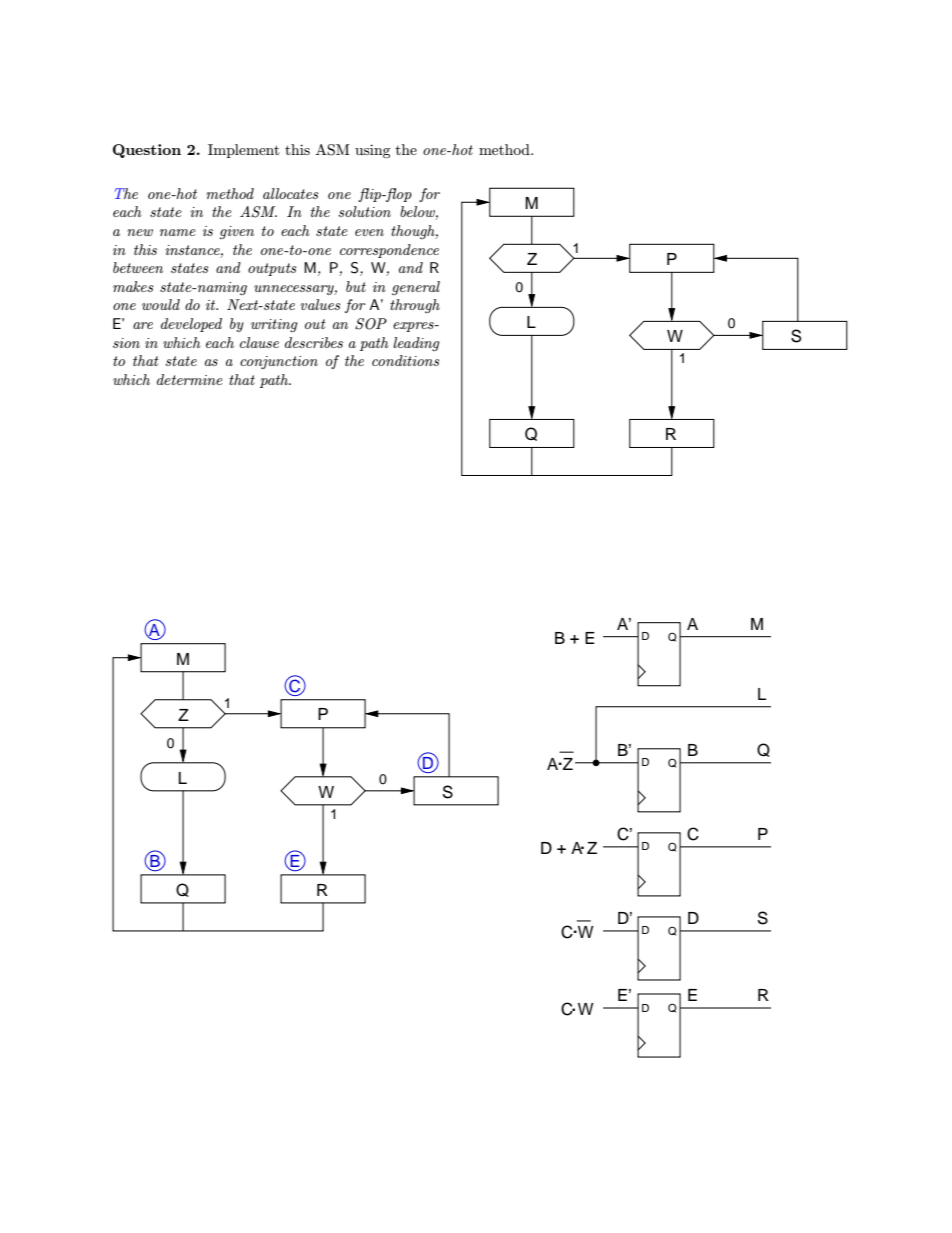 The image size is (952, 1233). What do you see at coordinates (372, 151) in the page?
I see `using` at bounding box center [372, 151].
